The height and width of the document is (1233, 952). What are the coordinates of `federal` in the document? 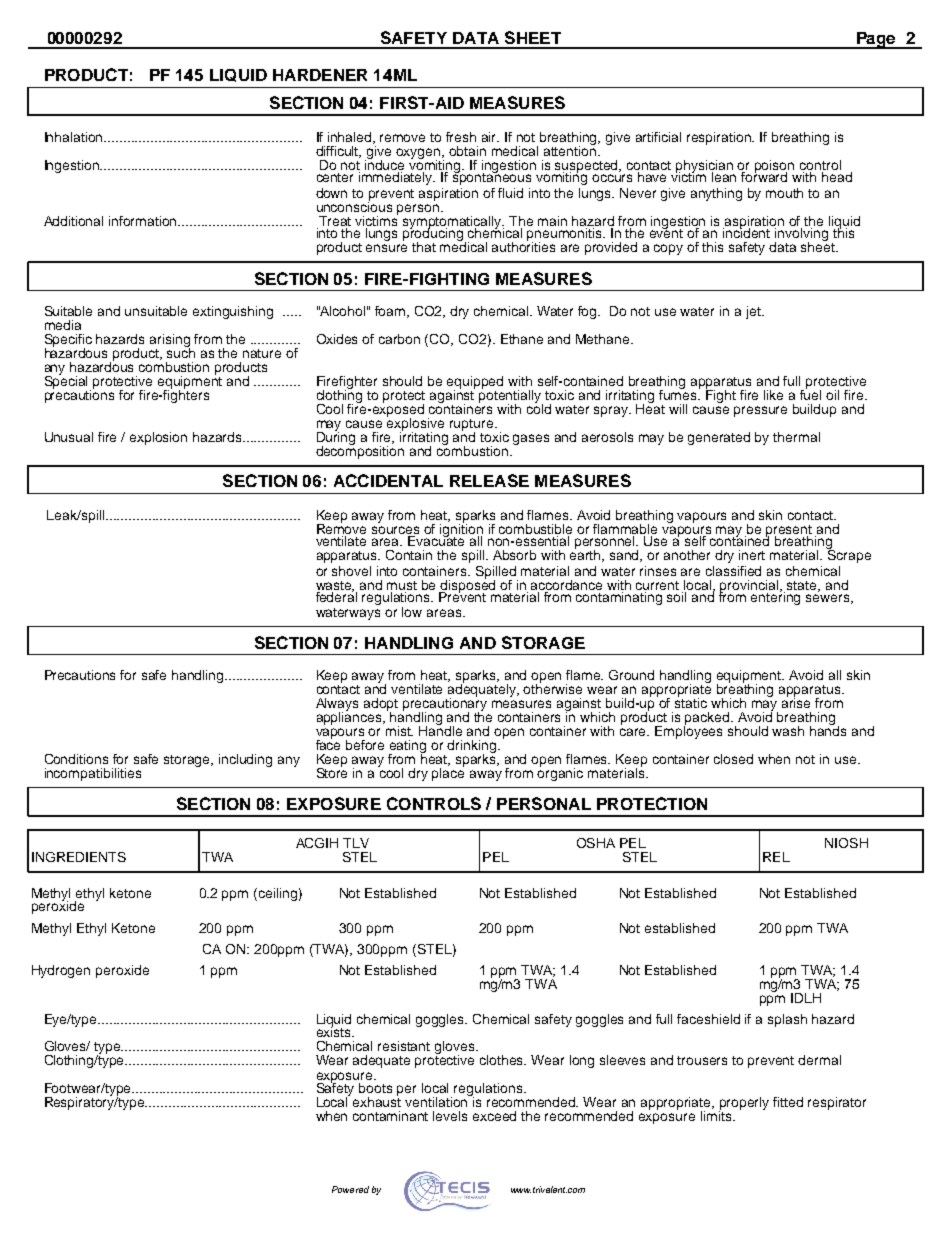 It's located at (336, 596).
